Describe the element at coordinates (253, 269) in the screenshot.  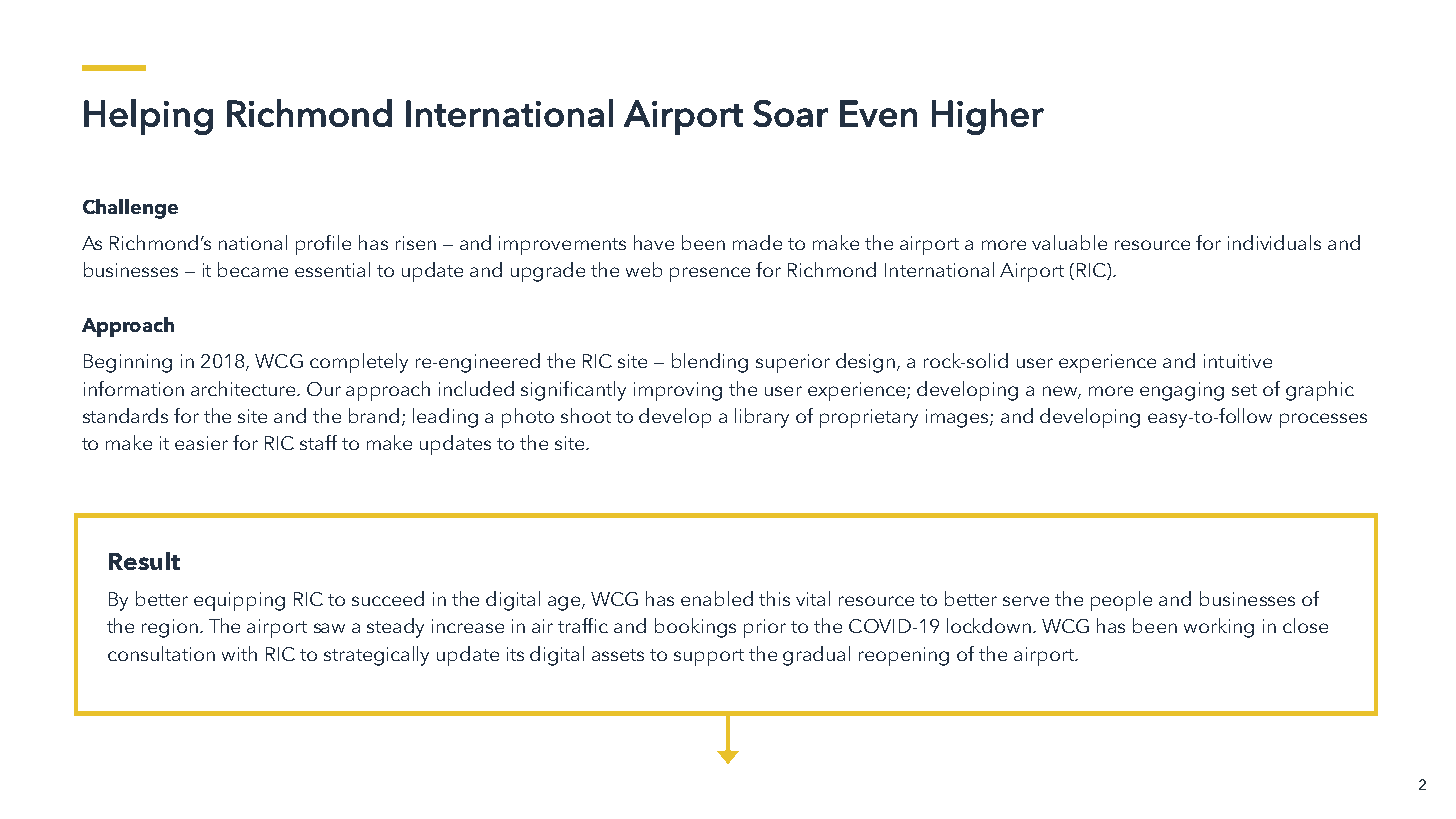
I see `became` at that location.
